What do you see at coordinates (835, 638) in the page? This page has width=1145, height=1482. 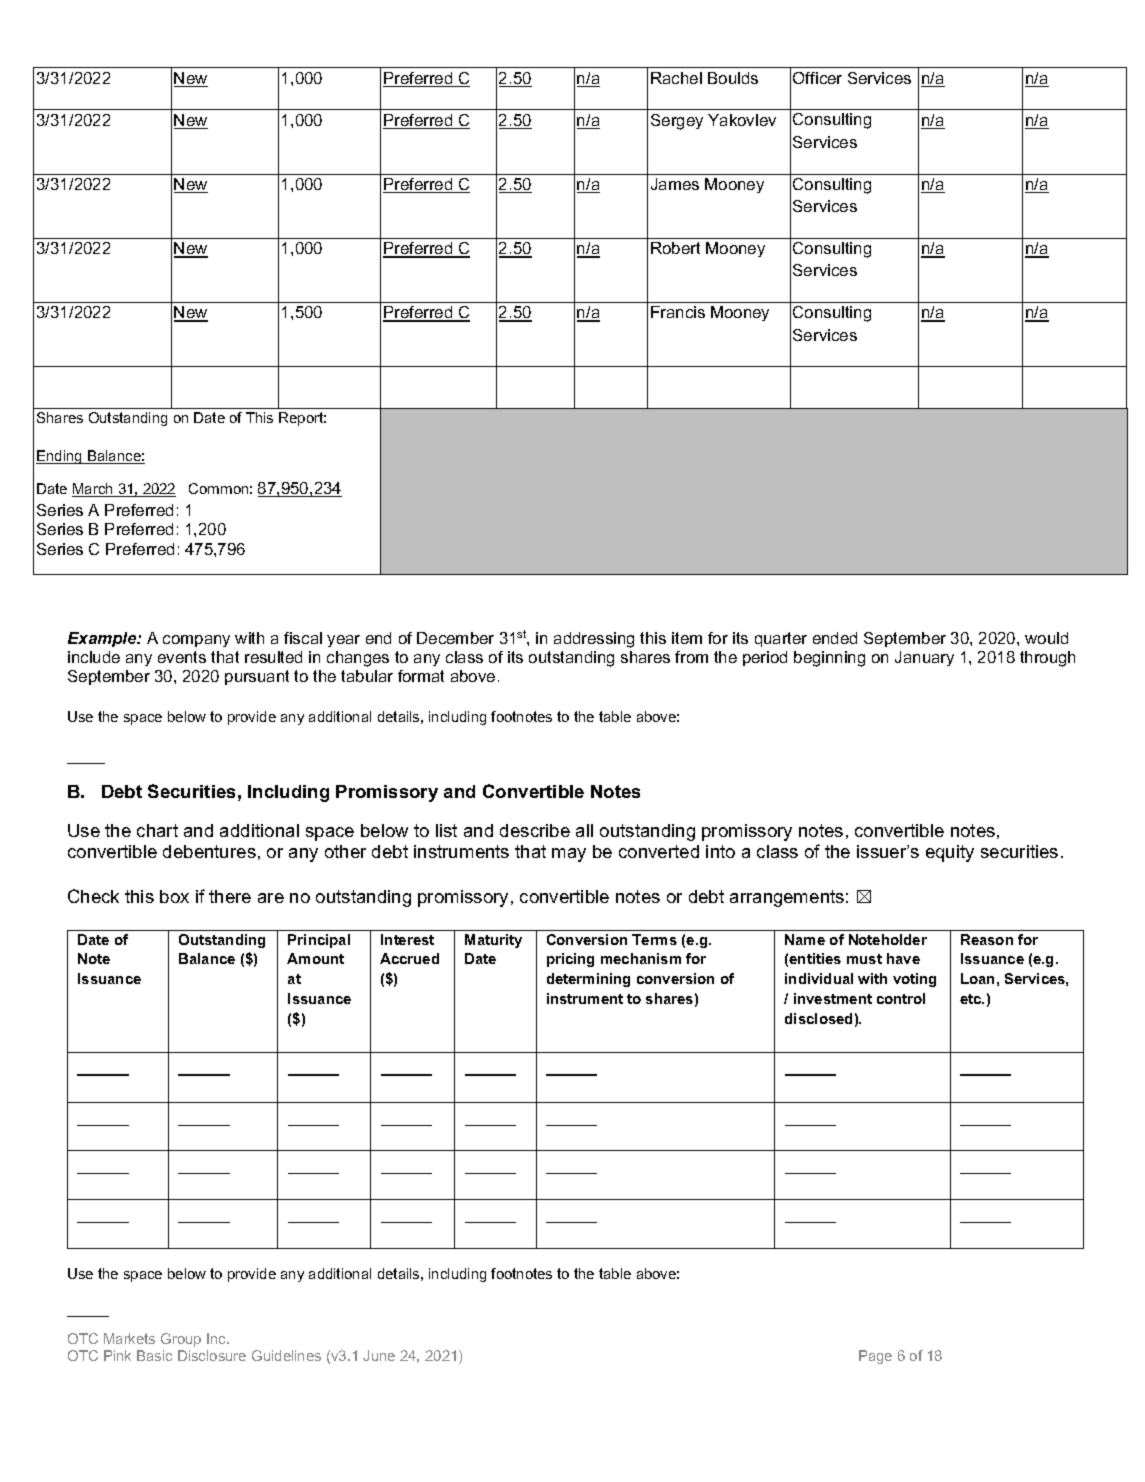 I see `ended` at bounding box center [835, 638].
